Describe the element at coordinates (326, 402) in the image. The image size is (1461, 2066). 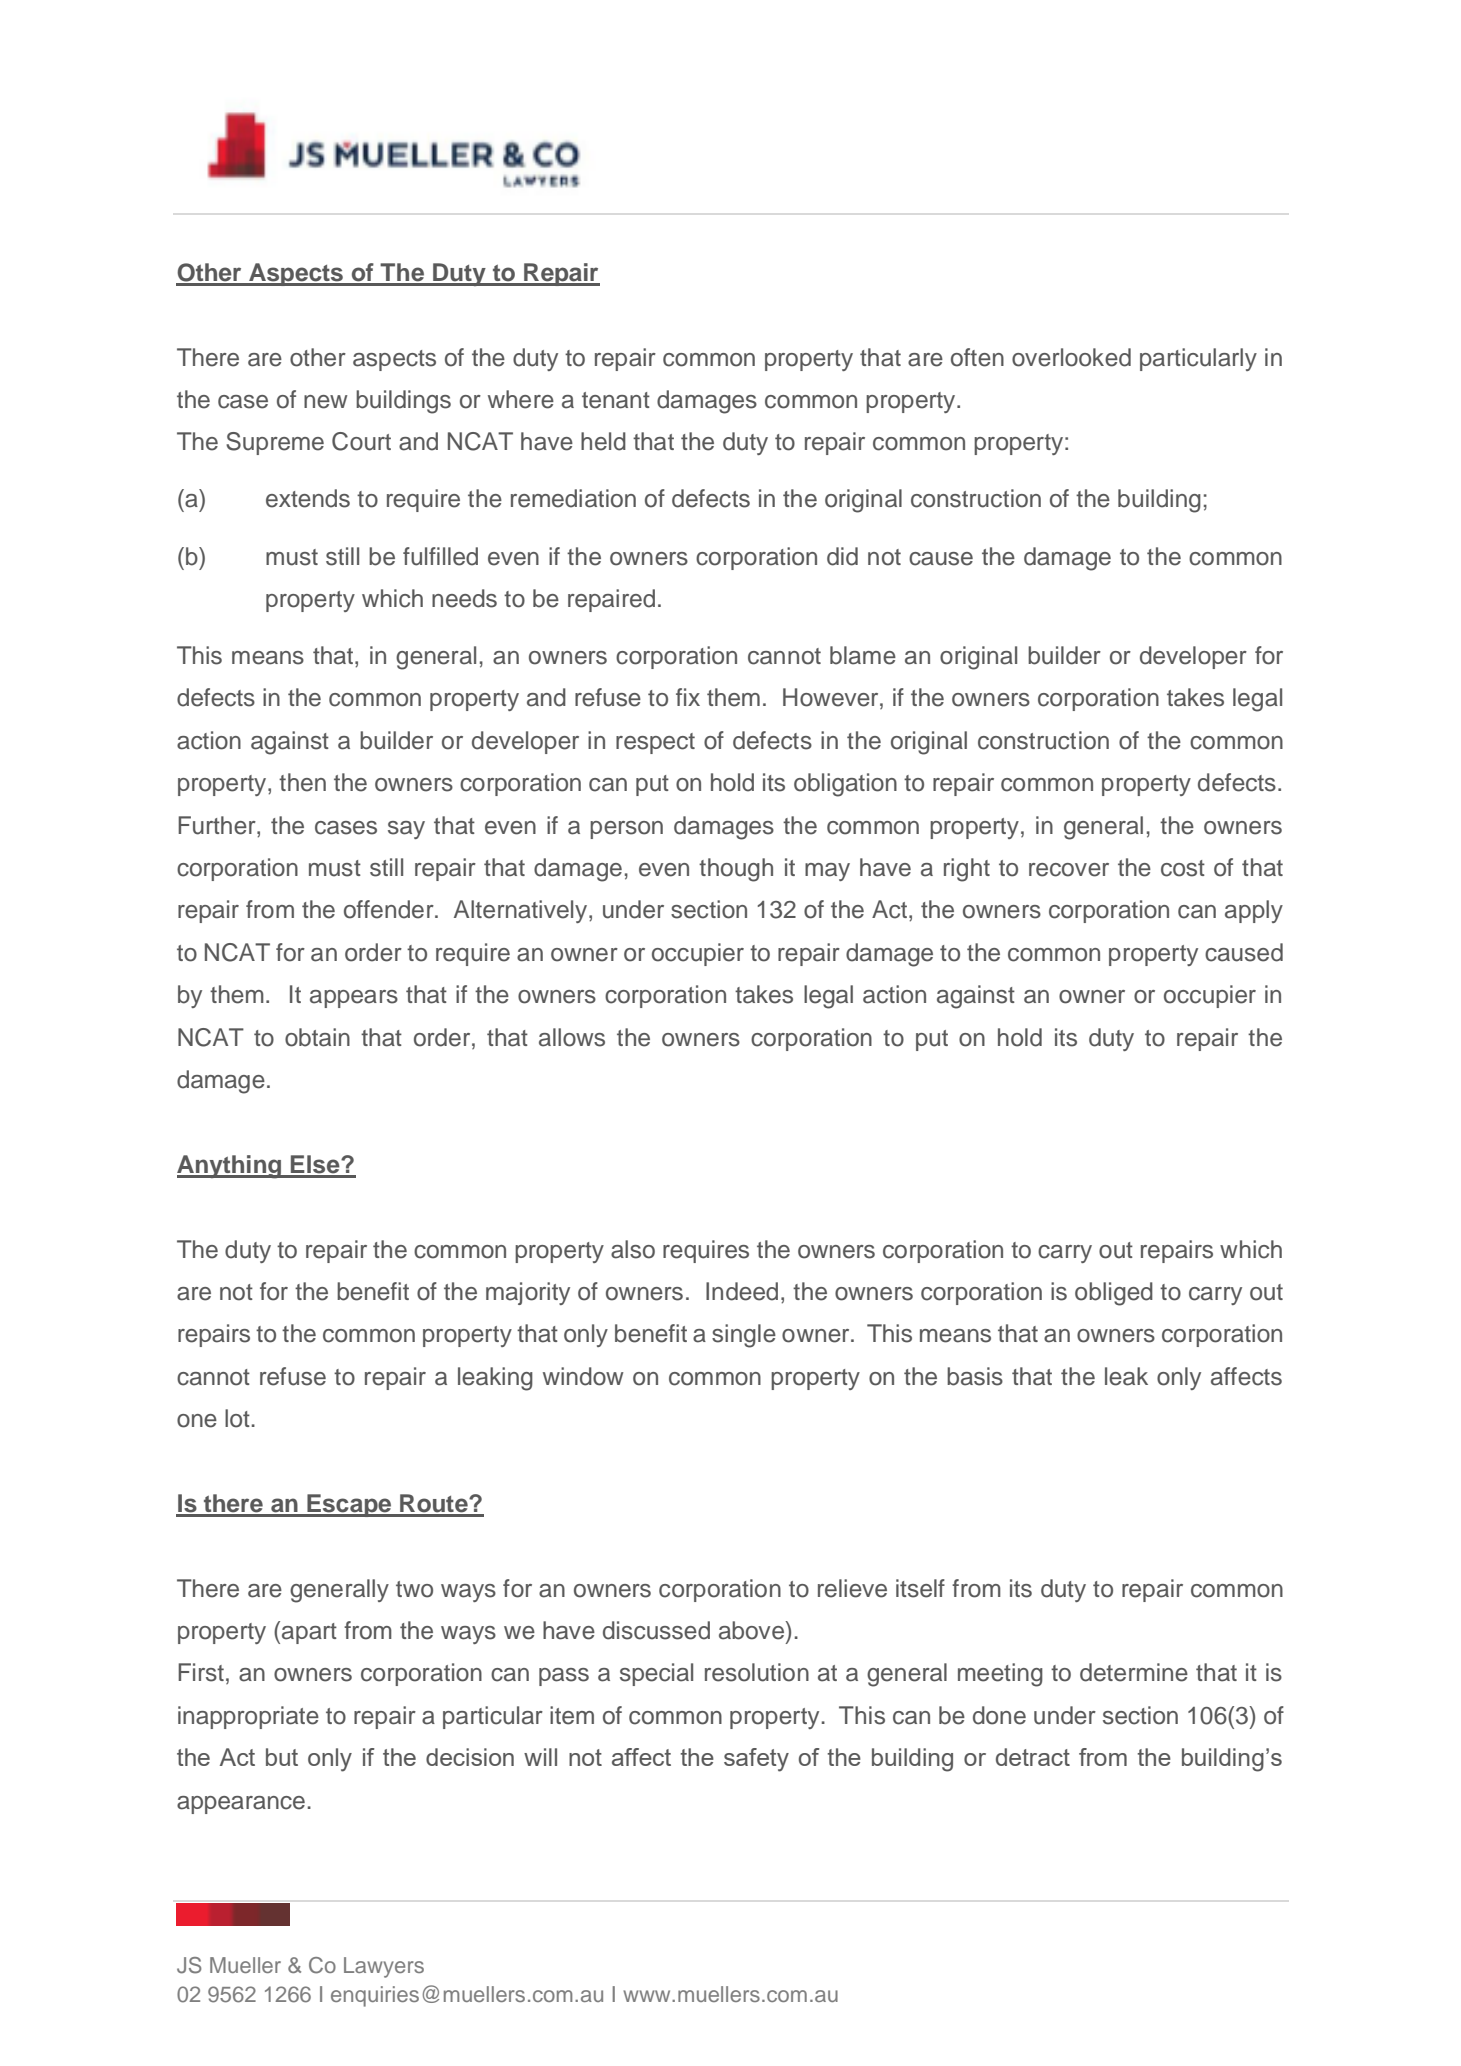
I see `new` at that location.
